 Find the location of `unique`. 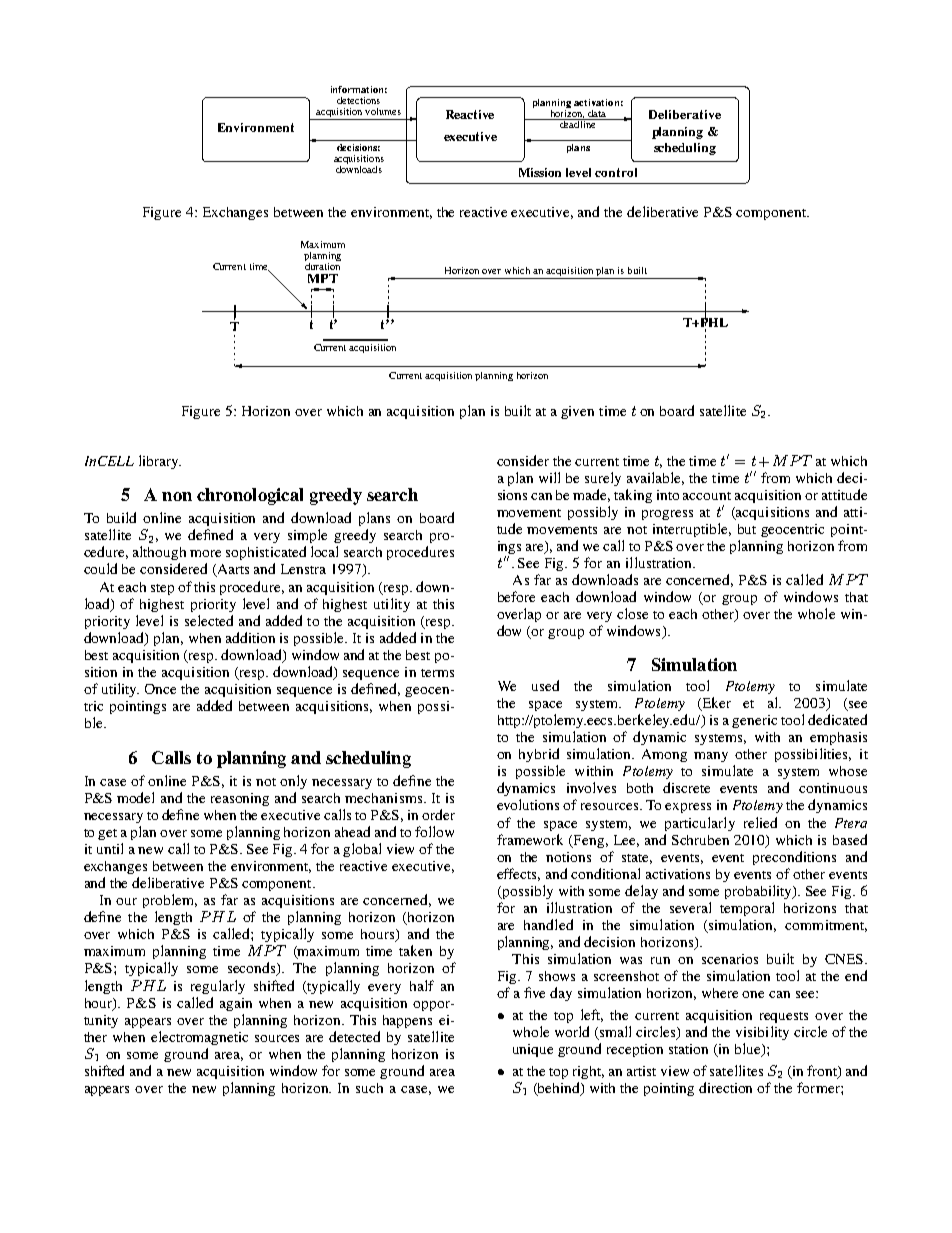

unique is located at coordinates (533, 1050).
